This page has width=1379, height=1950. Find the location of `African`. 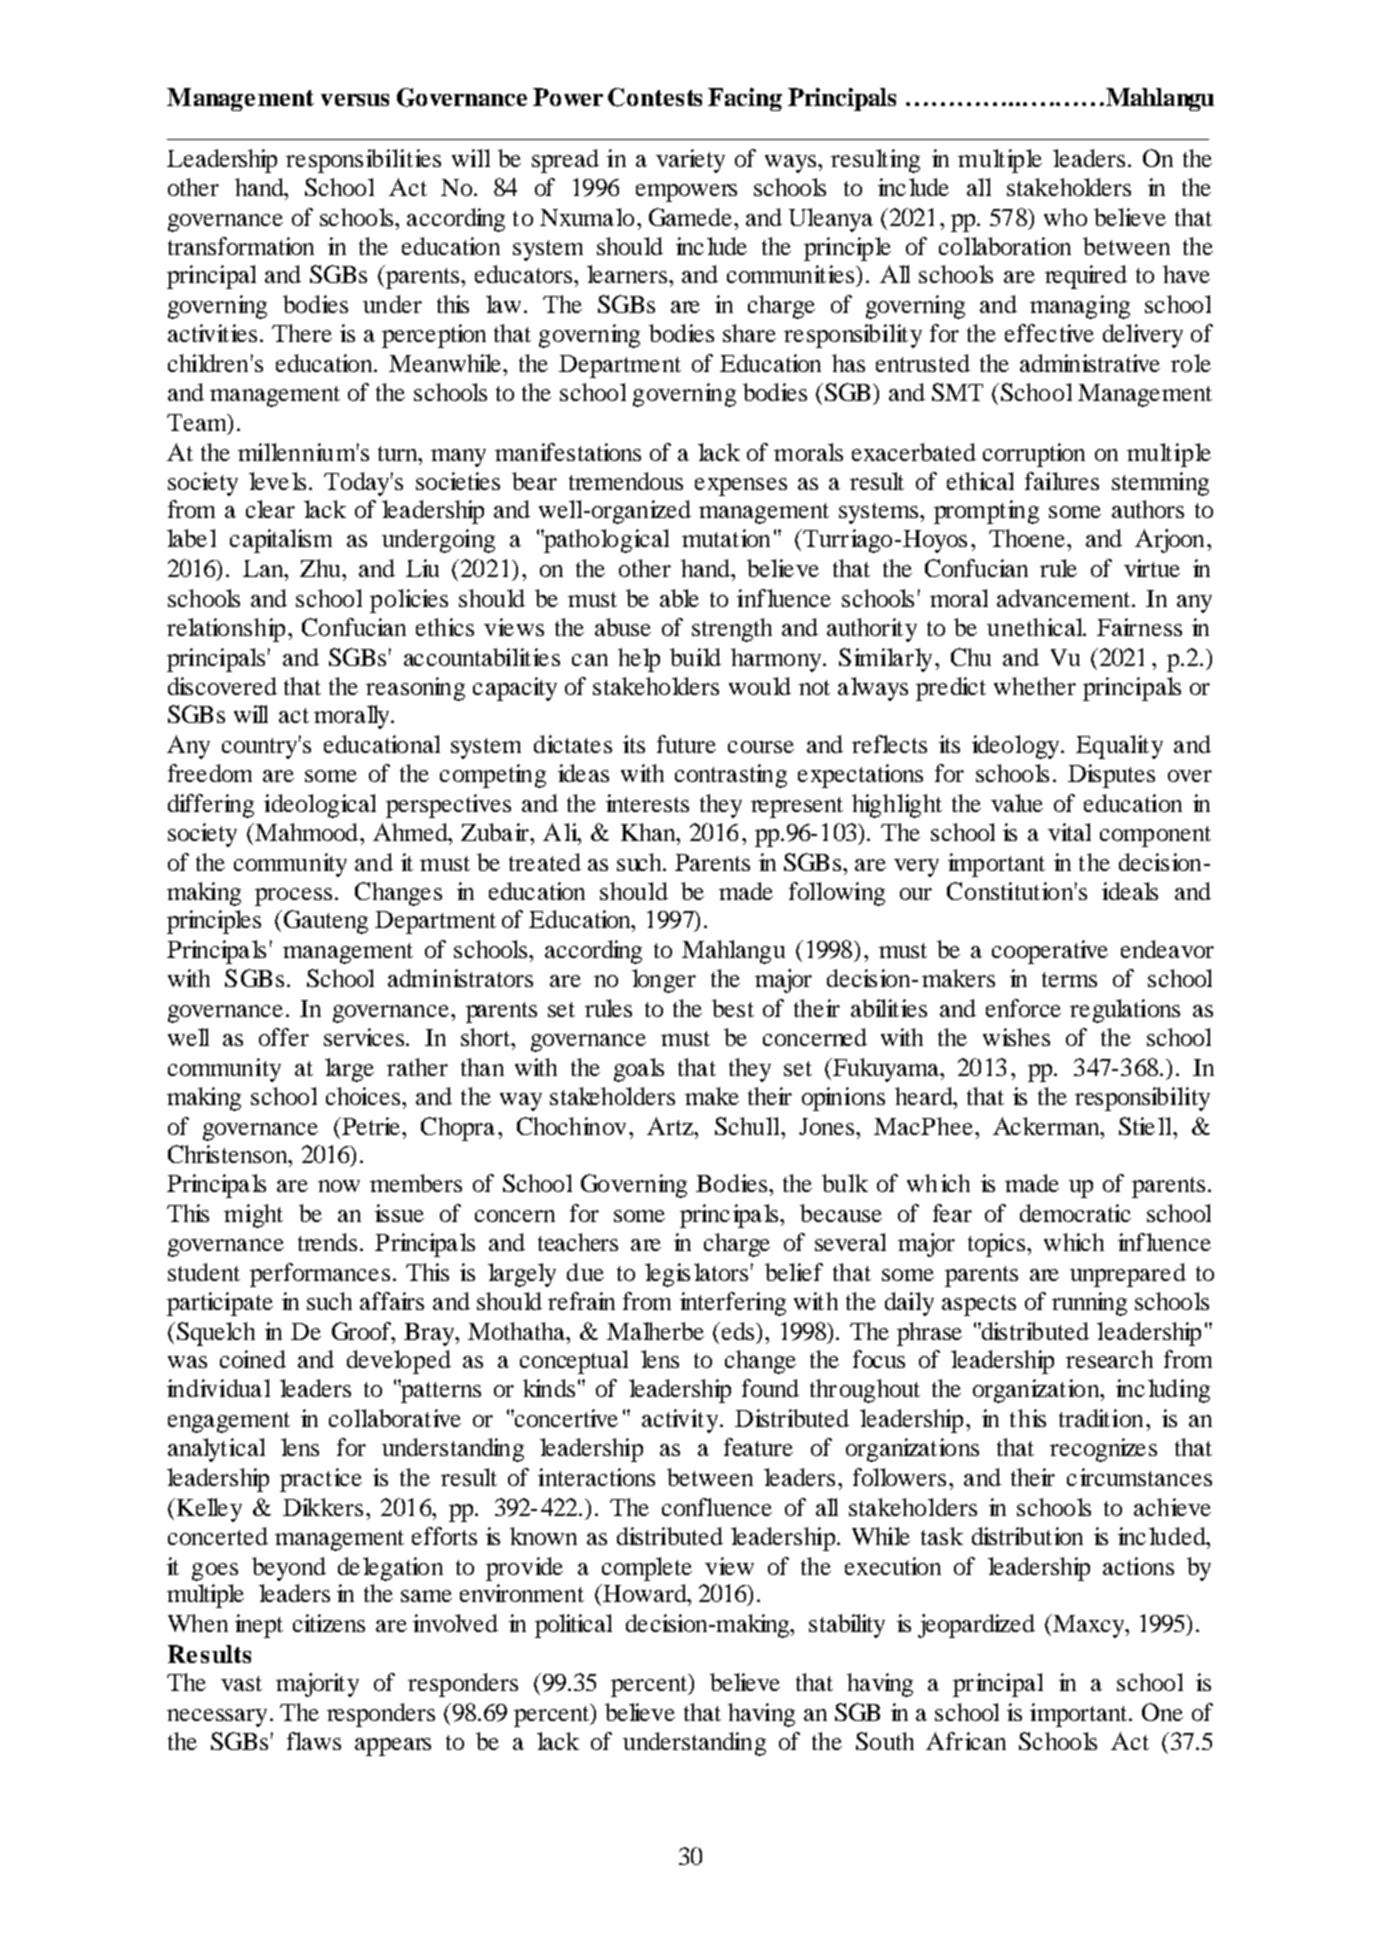

African is located at coordinates (966, 1741).
